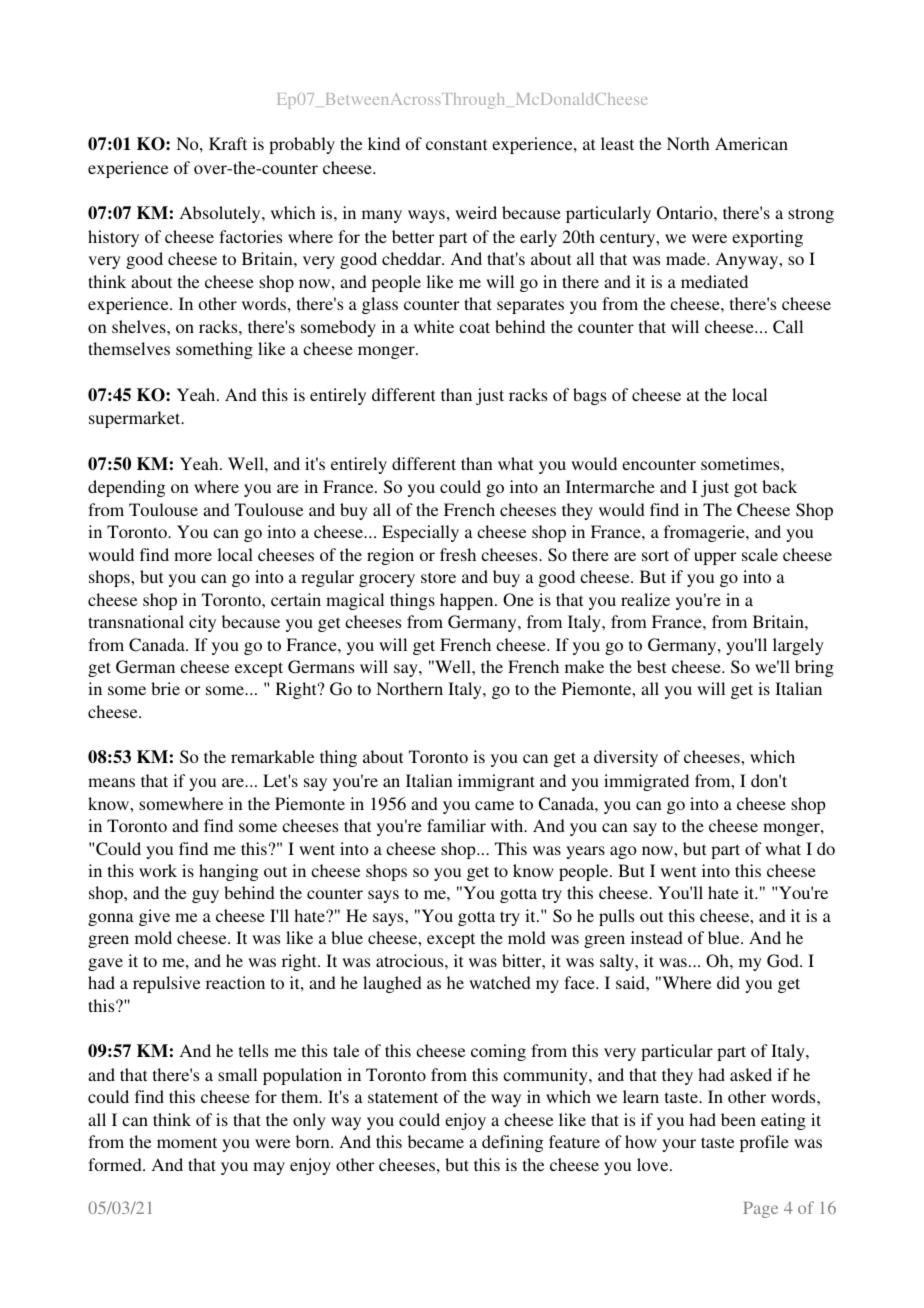  I want to click on Kraft, so click(228, 143).
